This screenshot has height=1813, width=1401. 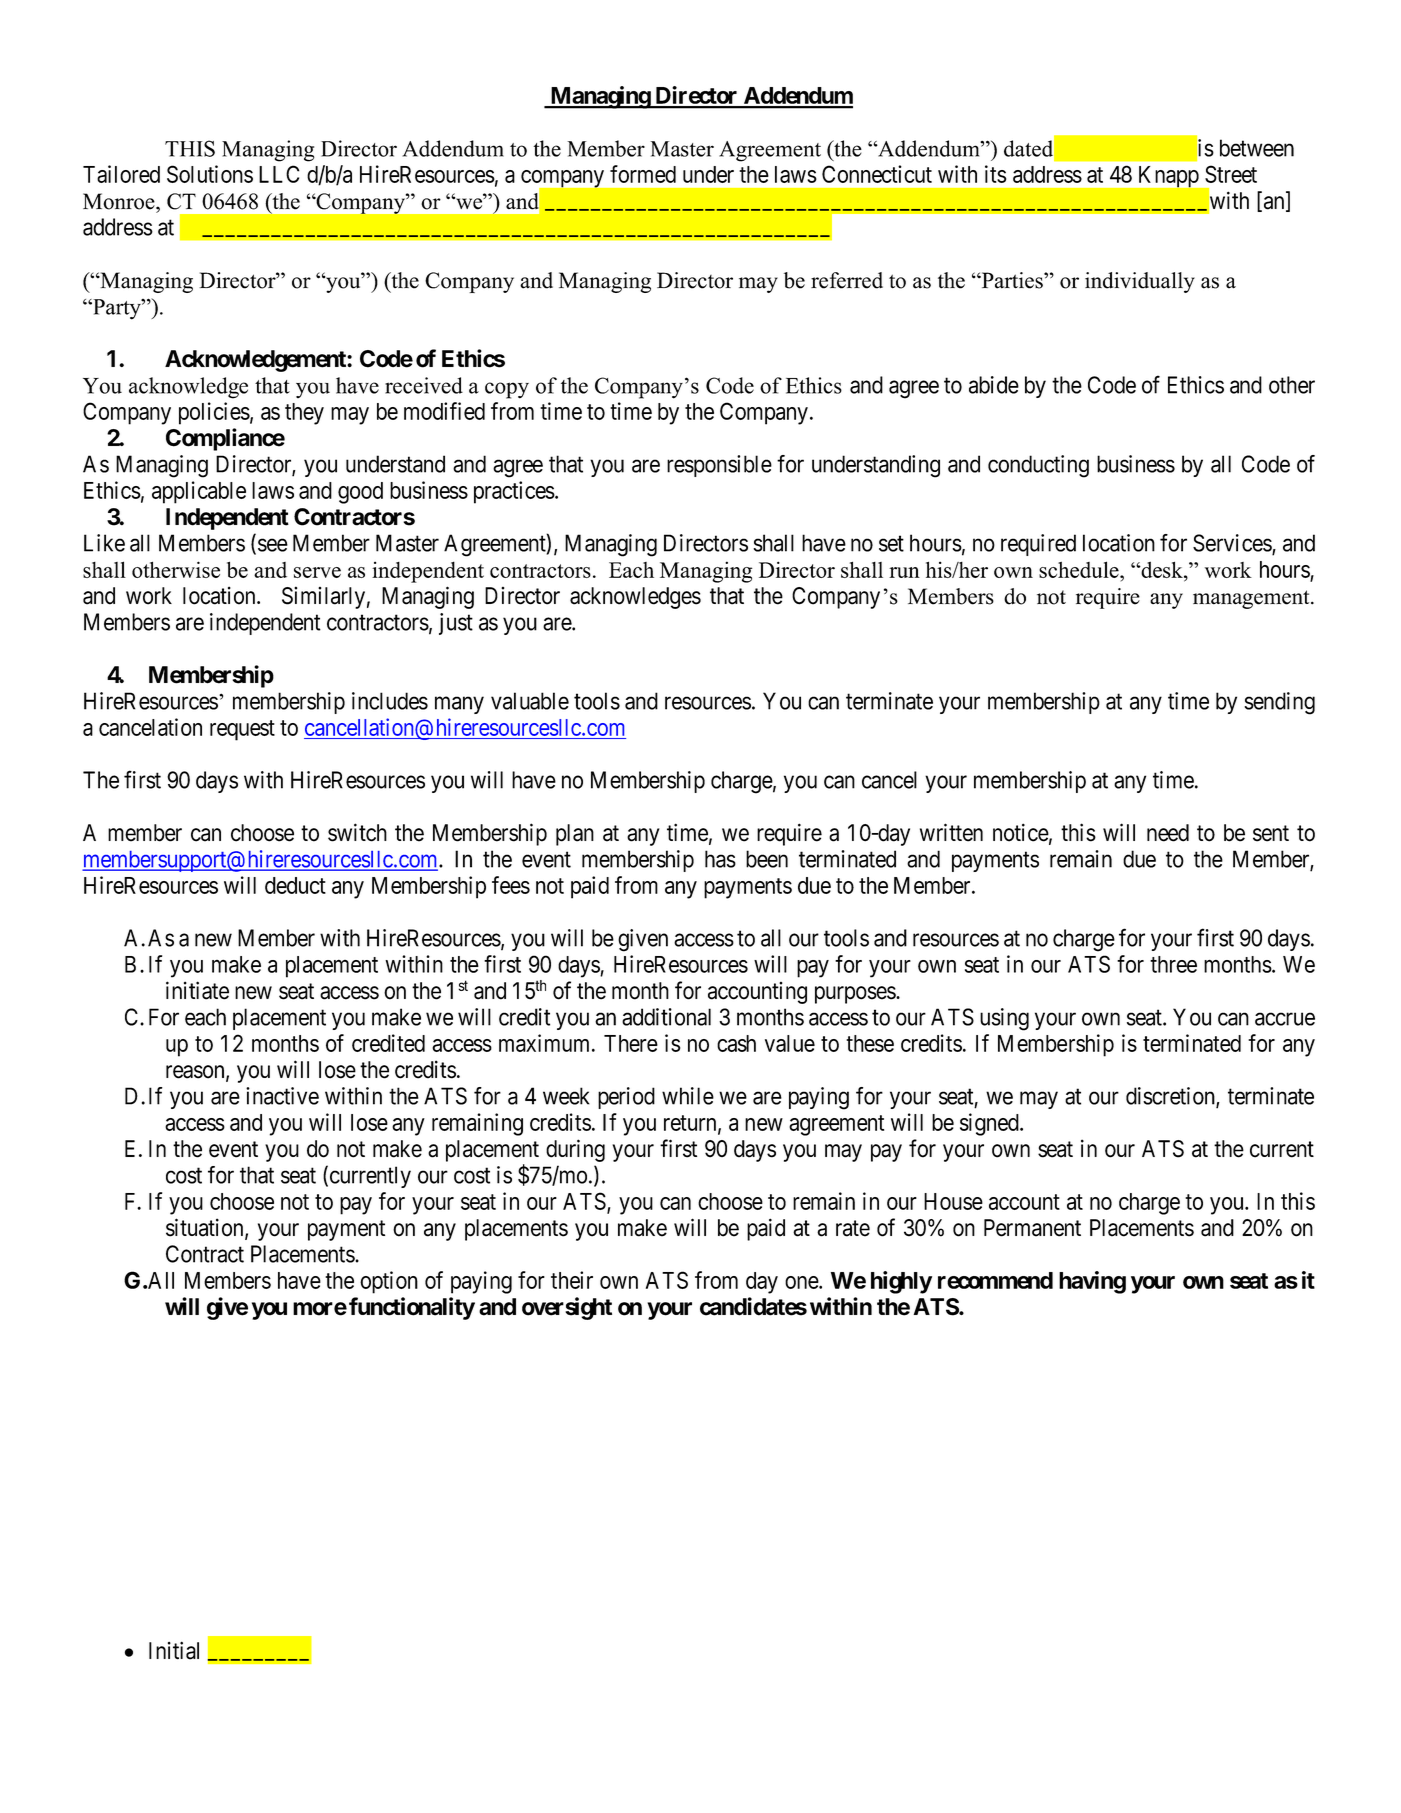 What do you see at coordinates (995, 1280) in the screenshot?
I see `recommend` at bounding box center [995, 1280].
